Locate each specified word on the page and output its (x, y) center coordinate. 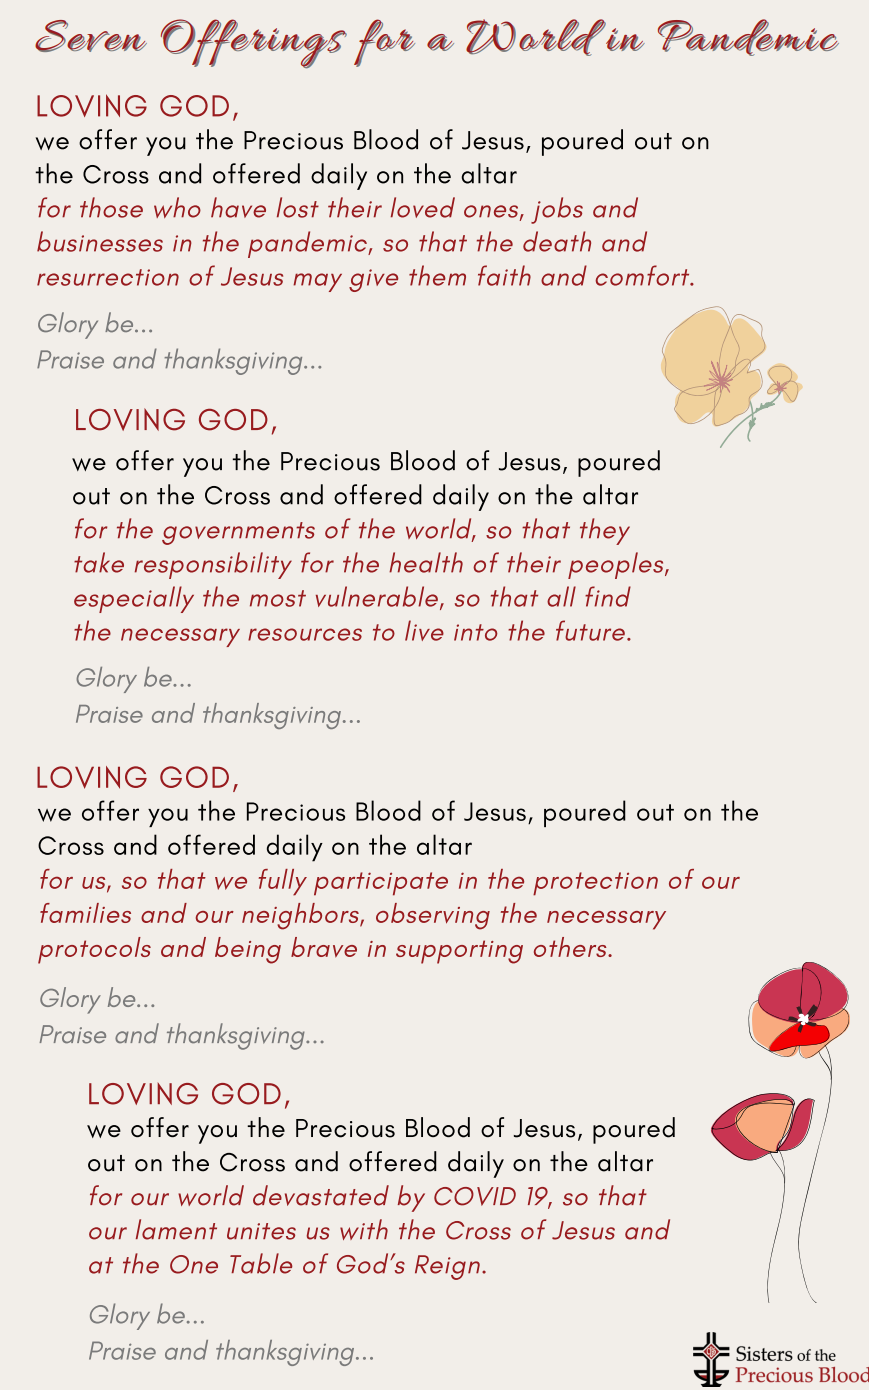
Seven (91, 36)
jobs (557, 210)
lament (176, 1229)
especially (134, 599)
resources (305, 634)
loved (423, 207)
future (590, 630)
